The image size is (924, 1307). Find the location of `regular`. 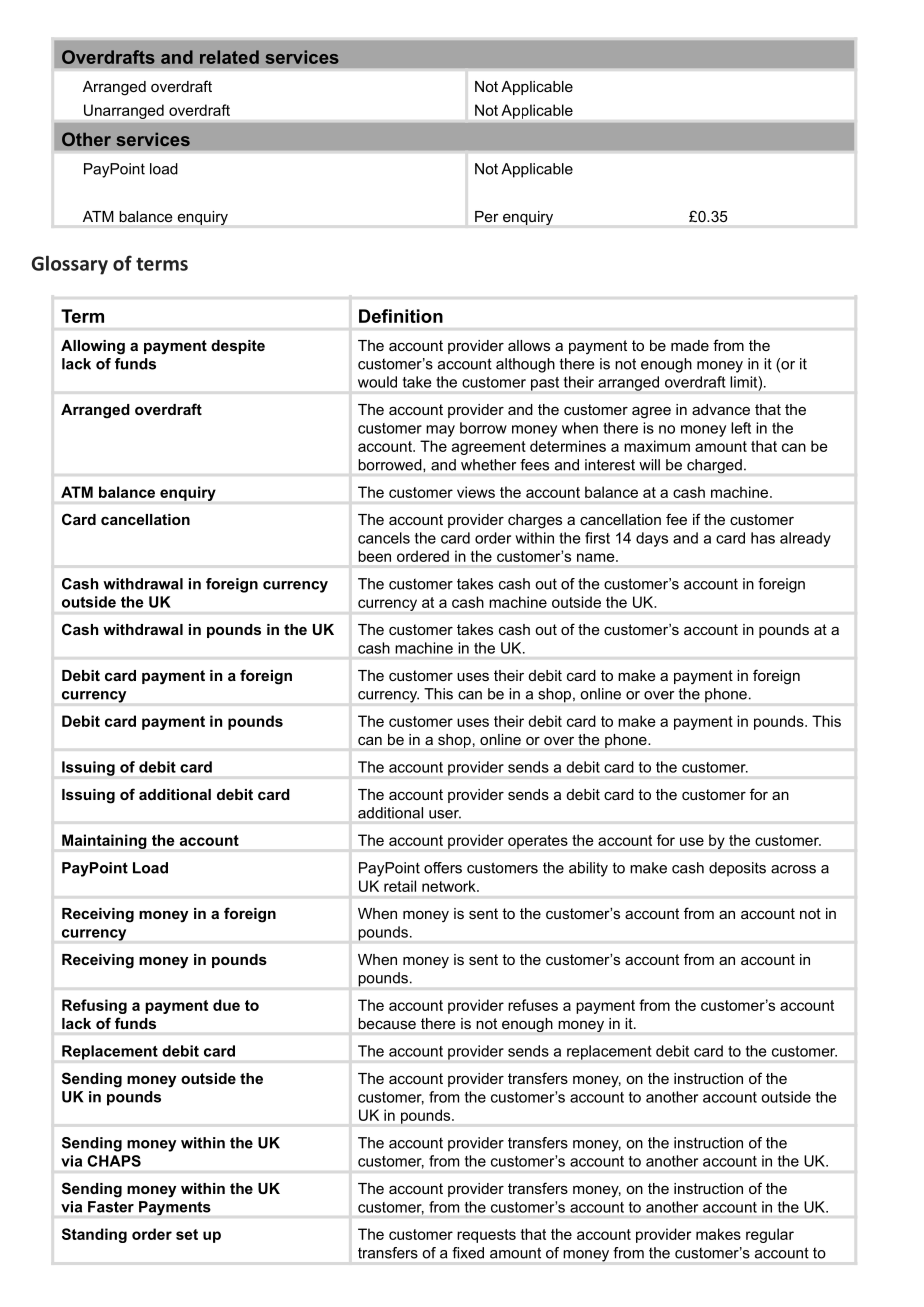

regular is located at coordinates (770, 1235).
